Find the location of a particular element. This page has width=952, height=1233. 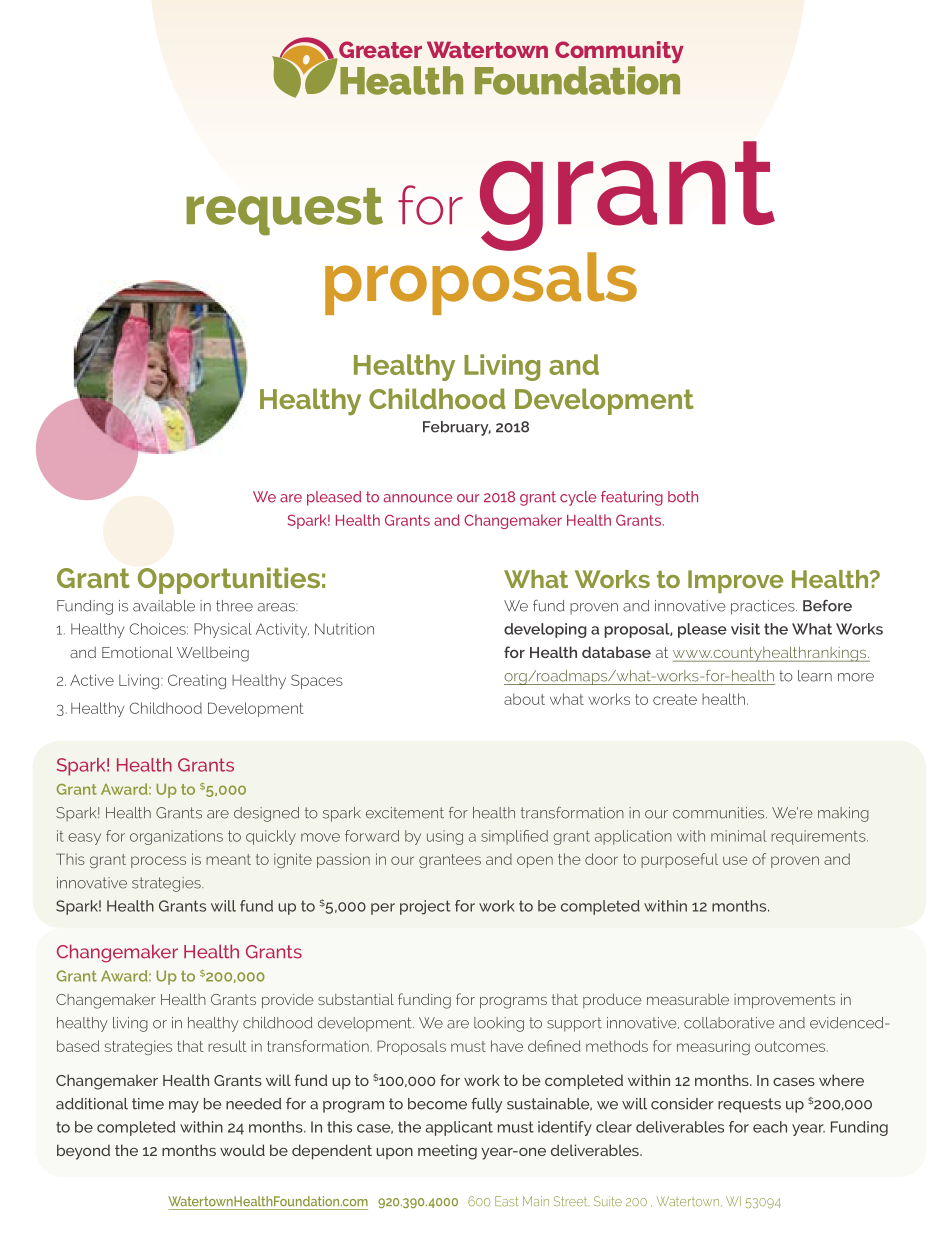

announce is located at coordinates (418, 498).
